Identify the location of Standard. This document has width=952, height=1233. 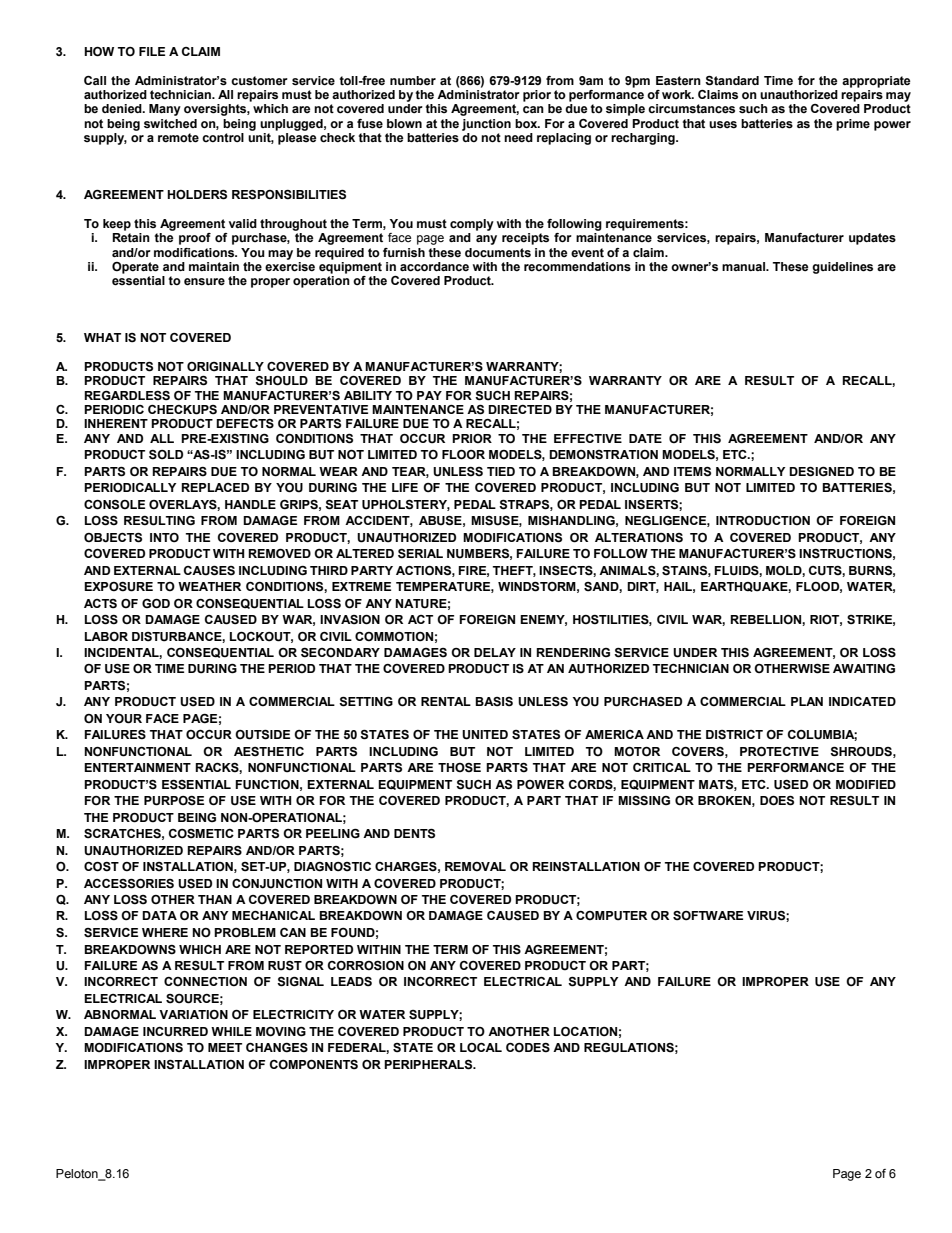
(732, 81).
